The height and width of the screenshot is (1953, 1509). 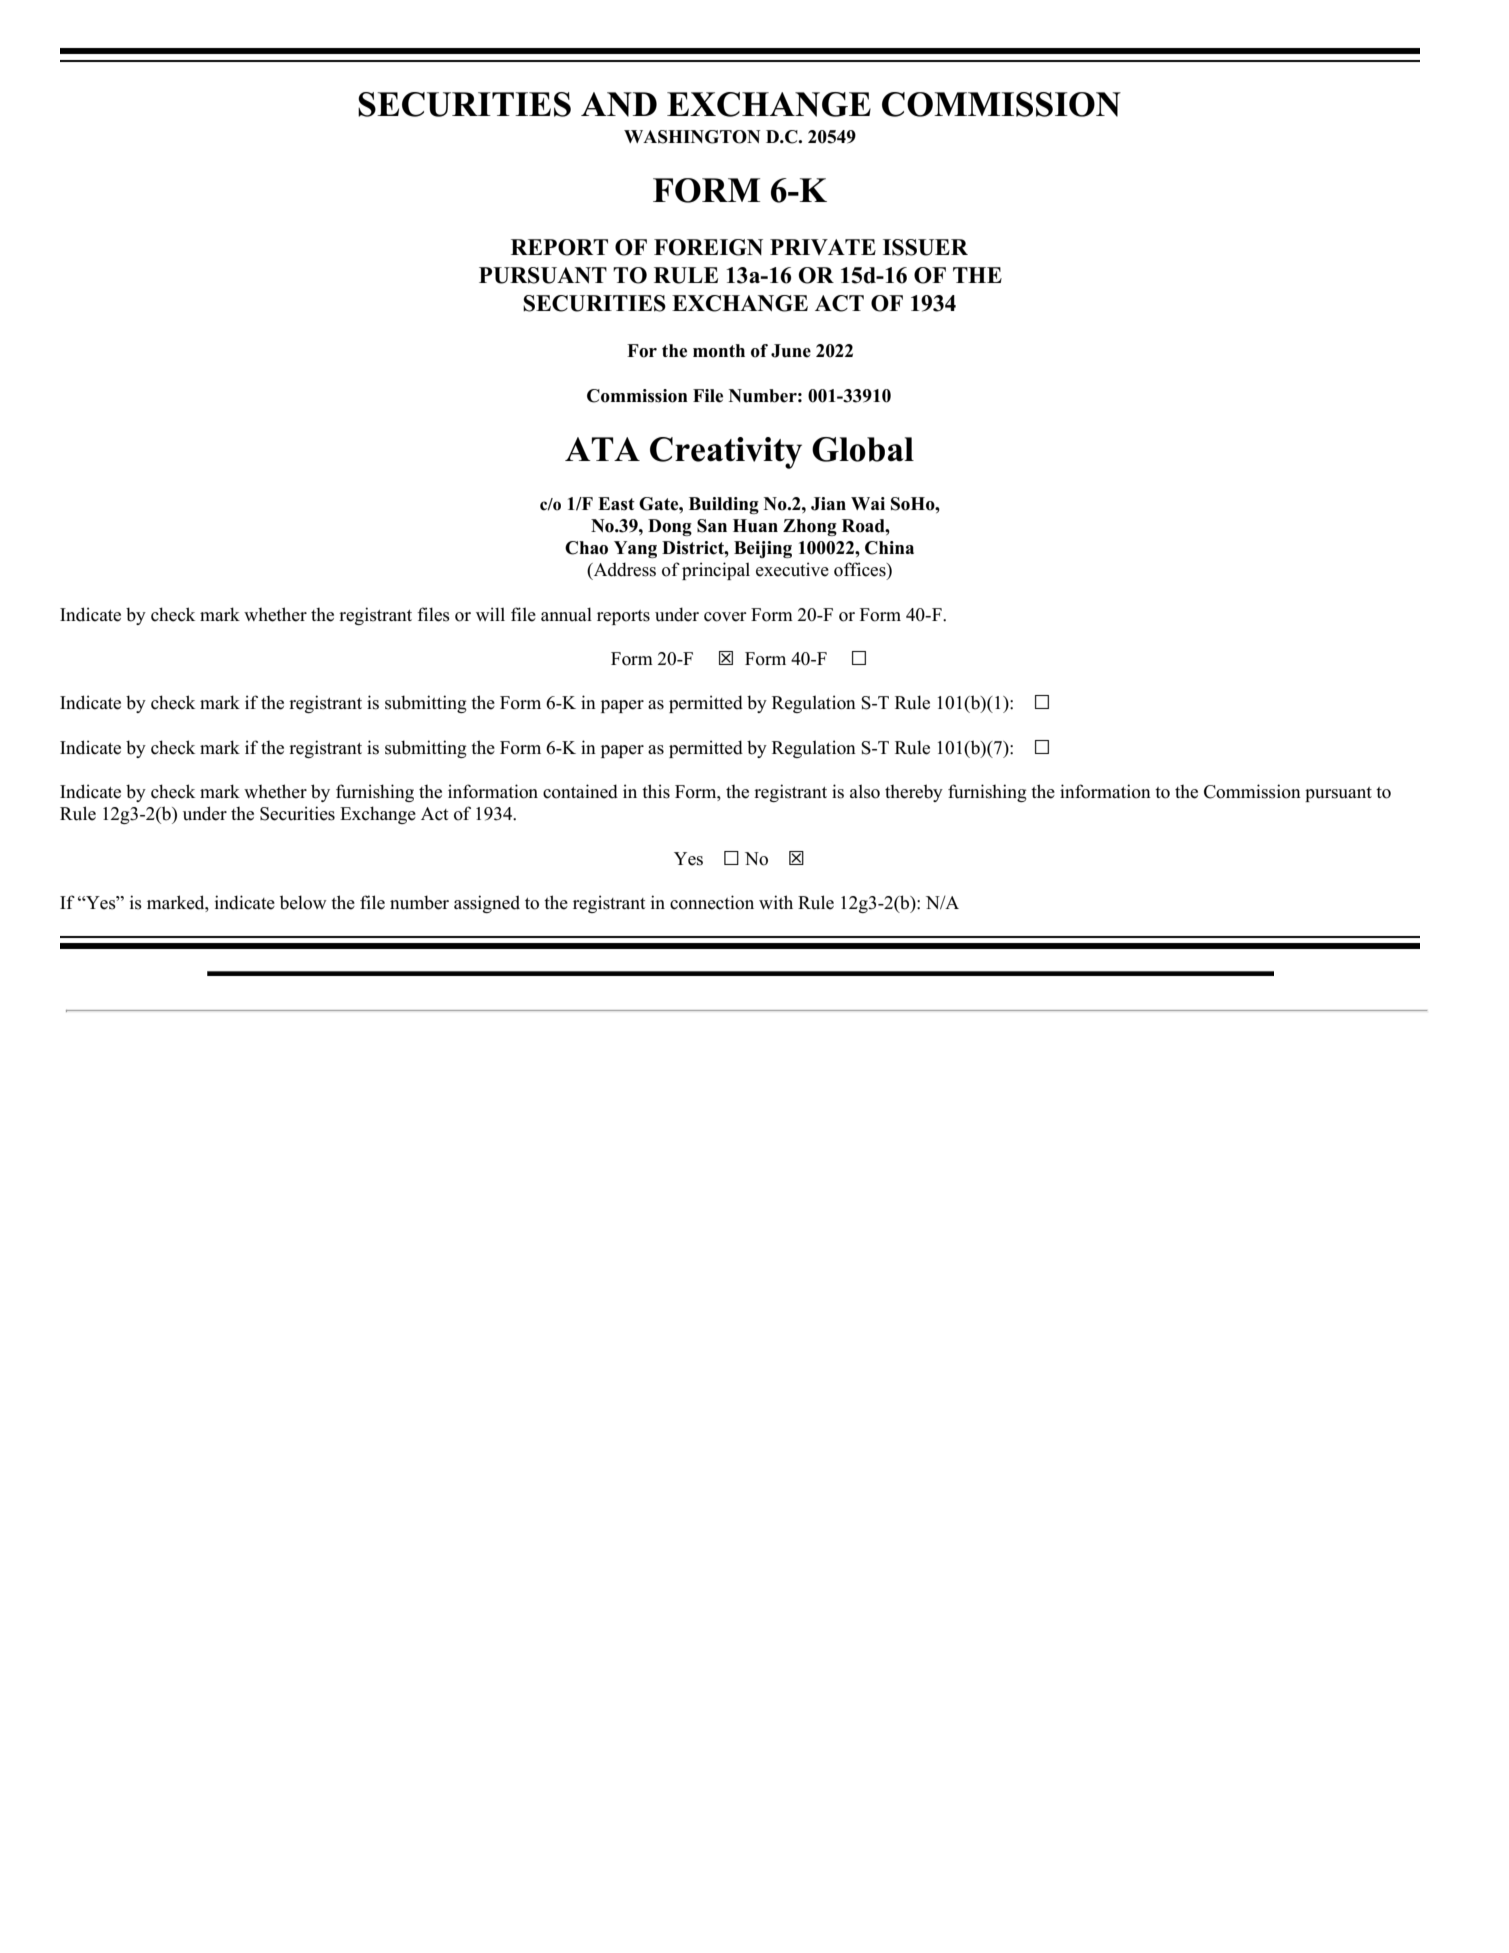 I want to click on below, so click(x=303, y=902).
